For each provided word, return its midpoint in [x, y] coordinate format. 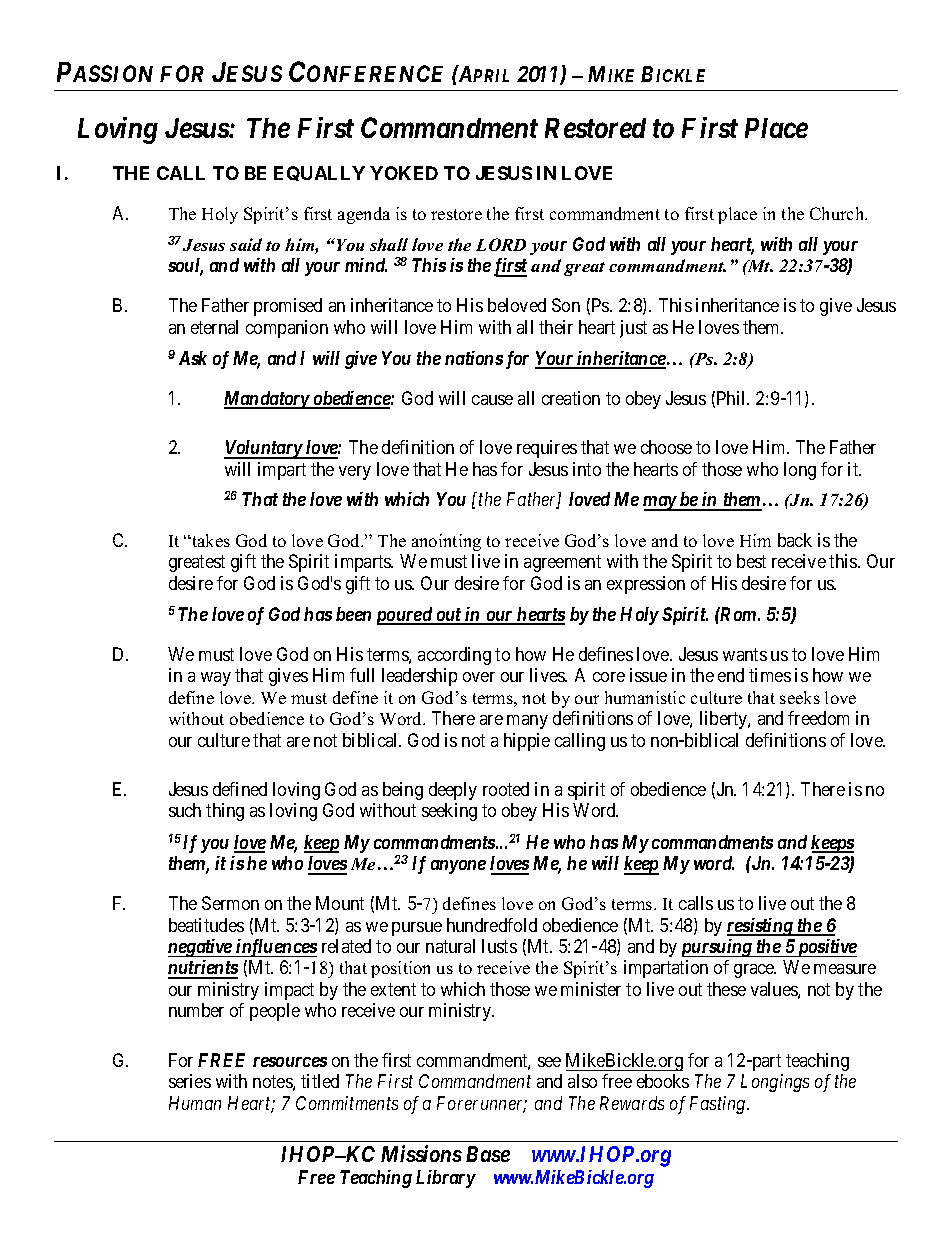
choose [666, 447]
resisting [761, 927]
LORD [501, 244]
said [246, 244]
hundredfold [492, 925]
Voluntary [263, 449]
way [216, 679]
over [479, 677]
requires [547, 449]
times [770, 675]
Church [838, 213]
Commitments [347, 1103]
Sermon [230, 903]
